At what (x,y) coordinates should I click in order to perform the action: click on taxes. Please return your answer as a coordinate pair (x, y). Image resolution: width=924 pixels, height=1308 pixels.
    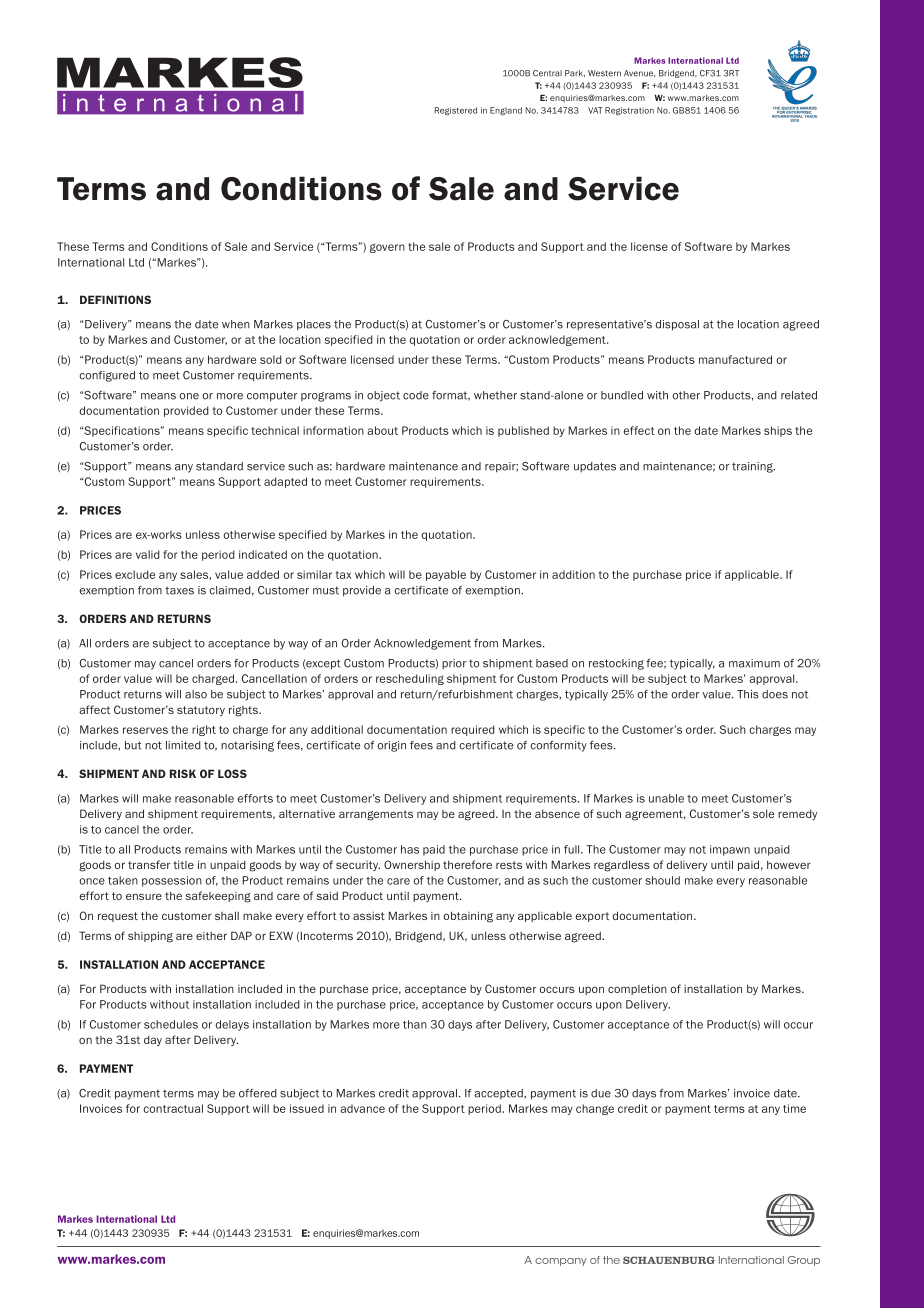
    Looking at the image, I should click on (179, 590).
